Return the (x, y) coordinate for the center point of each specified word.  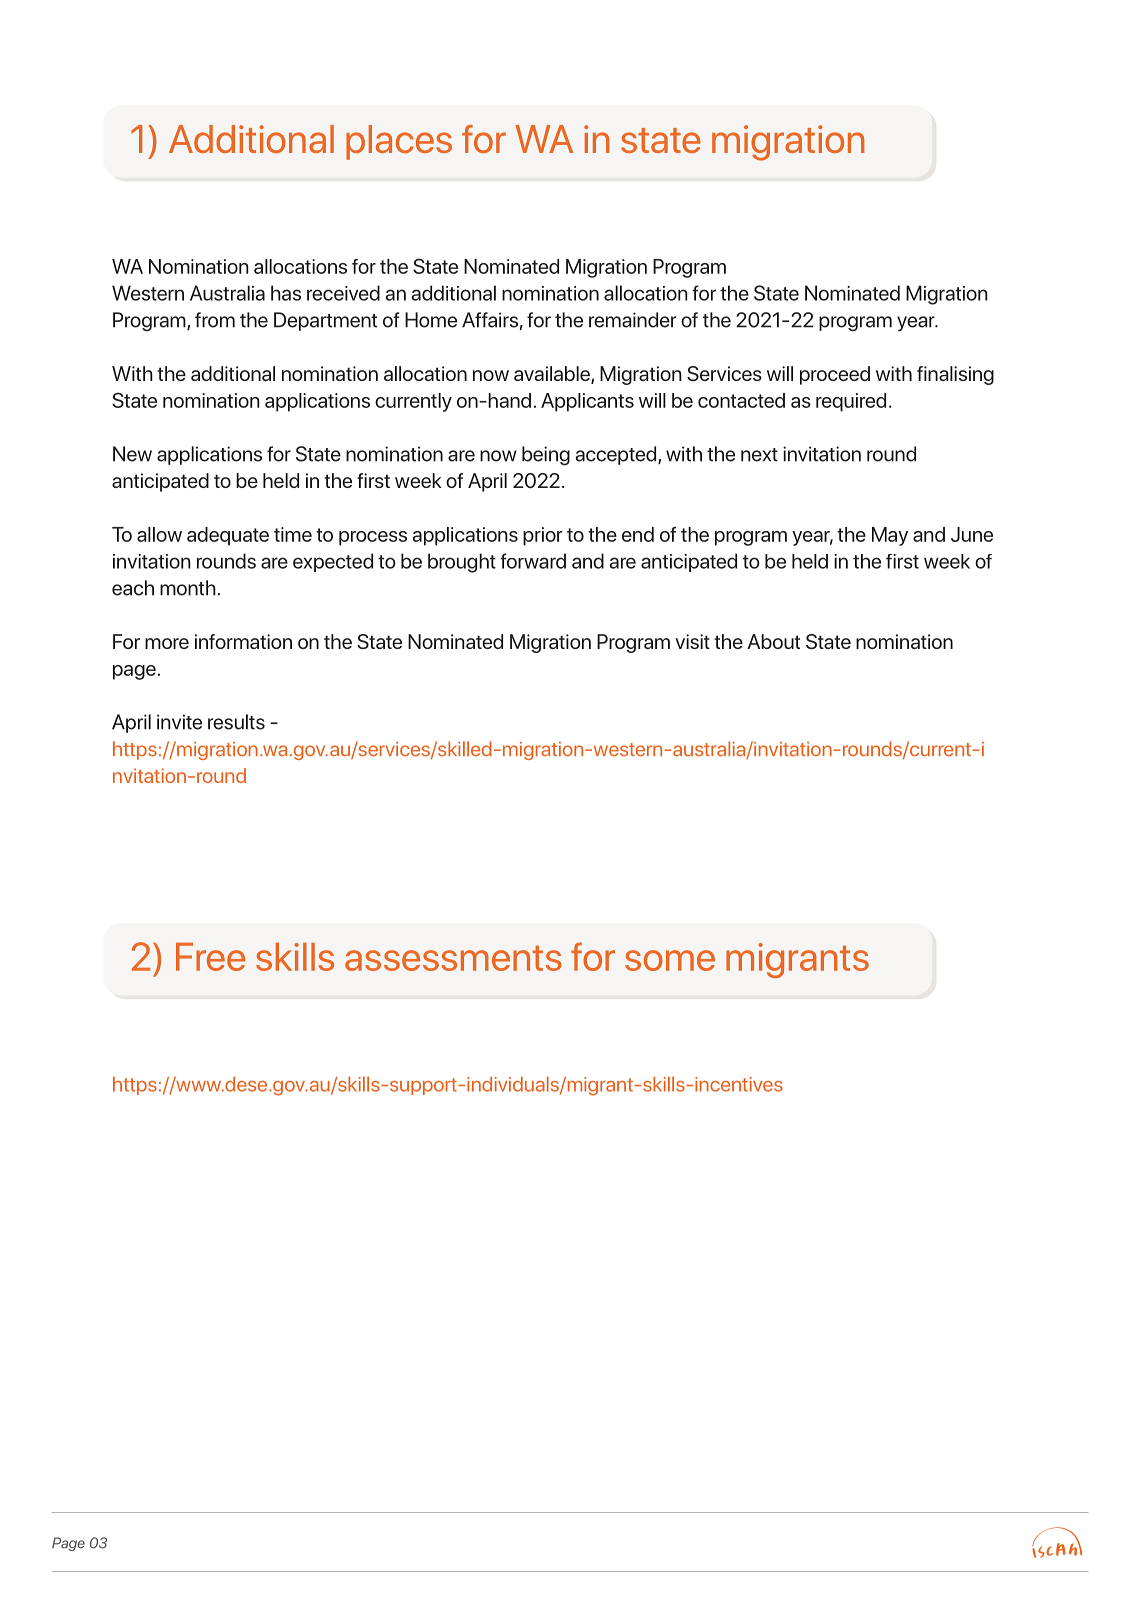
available (553, 375)
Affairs (491, 321)
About (773, 641)
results (236, 722)
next (759, 455)
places (399, 142)
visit (692, 641)
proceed (835, 375)
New (132, 454)
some (670, 960)
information (243, 641)
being (546, 456)
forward (533, 561)
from (215, 320)
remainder (632, 320)
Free (210, 957)
